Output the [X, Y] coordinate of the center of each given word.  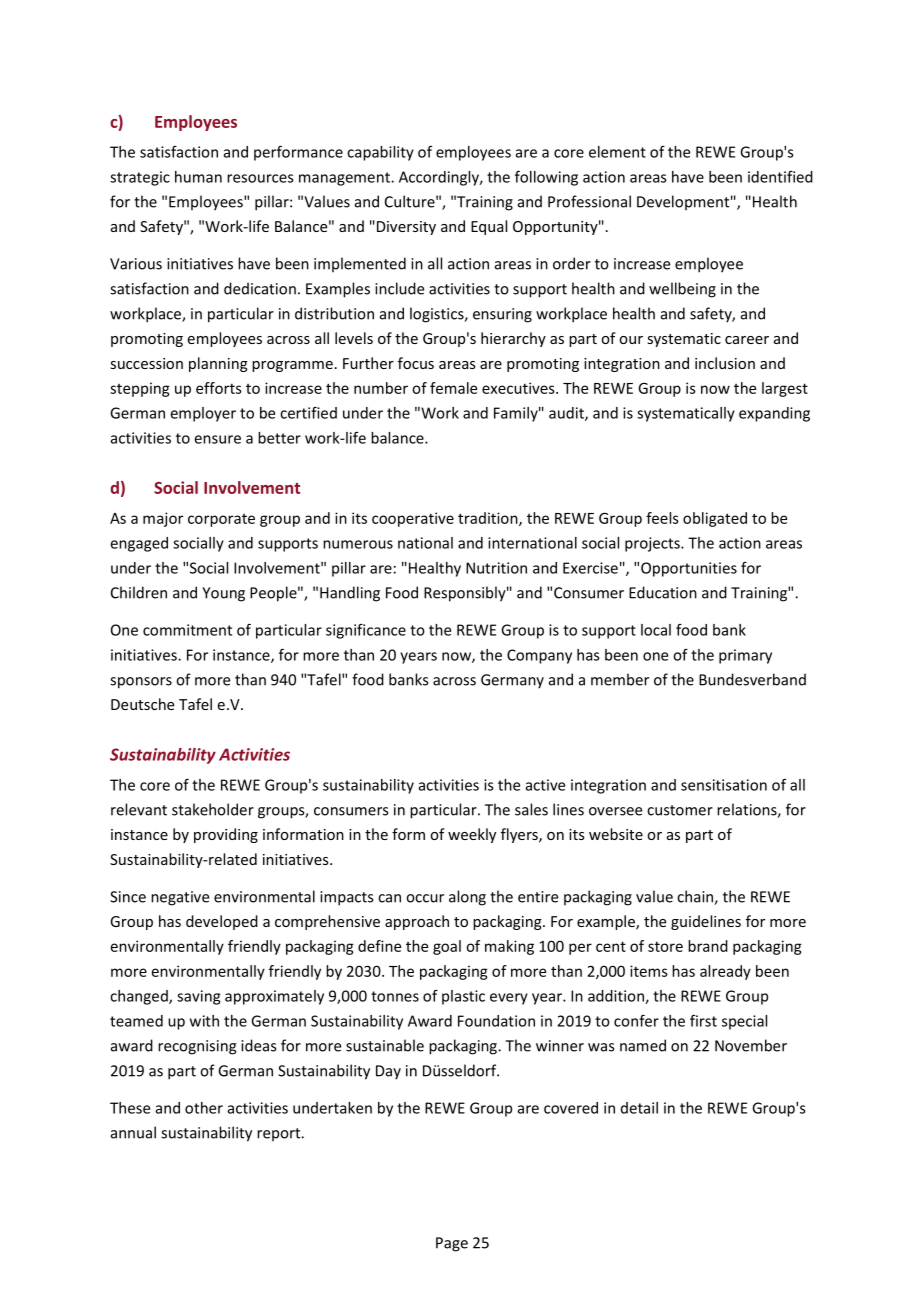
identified [780, 177]
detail [639, 1108]
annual [133, 1132]
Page [452, 1244]
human [198, 177]
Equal [489, 227]
